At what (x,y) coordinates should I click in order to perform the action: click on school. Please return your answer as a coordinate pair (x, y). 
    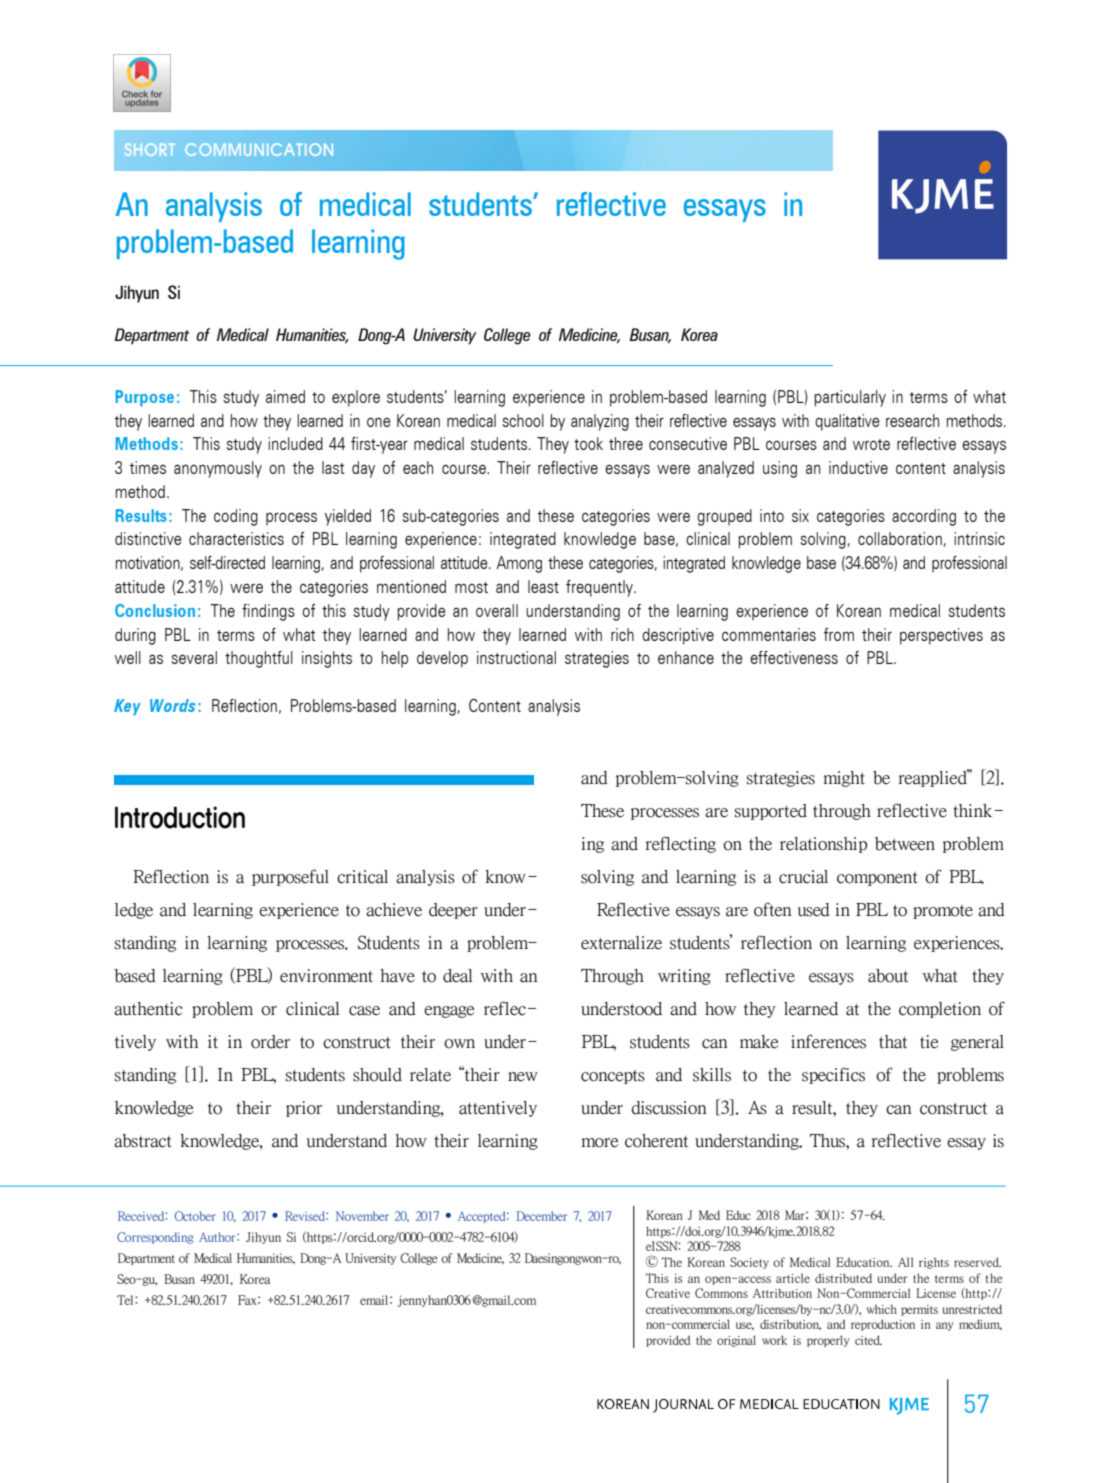
    Looking at the image, I should click on (523, 420).
